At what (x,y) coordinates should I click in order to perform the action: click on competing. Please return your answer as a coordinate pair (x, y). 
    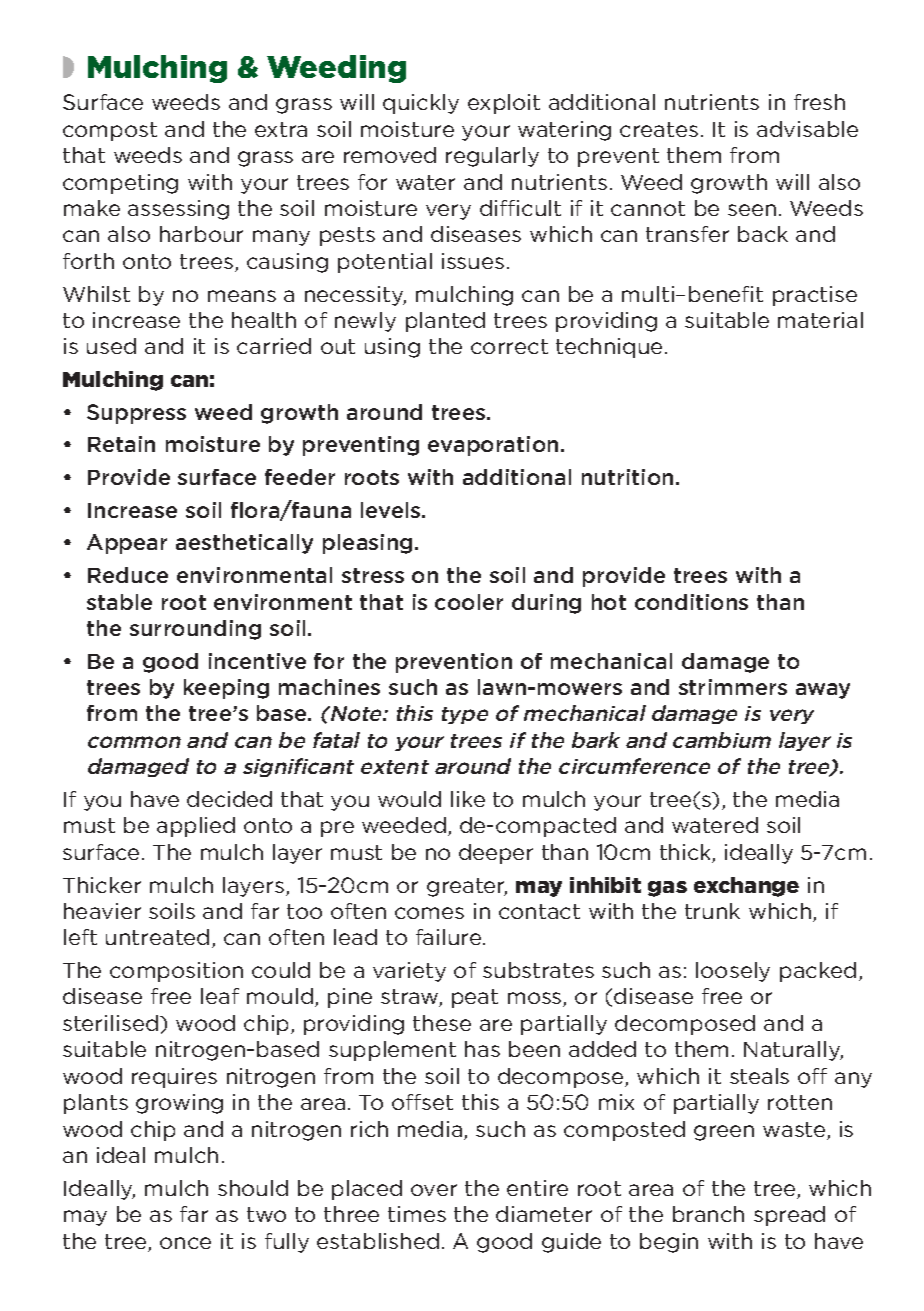
    Looking at the image, I should click on (120, 184).
